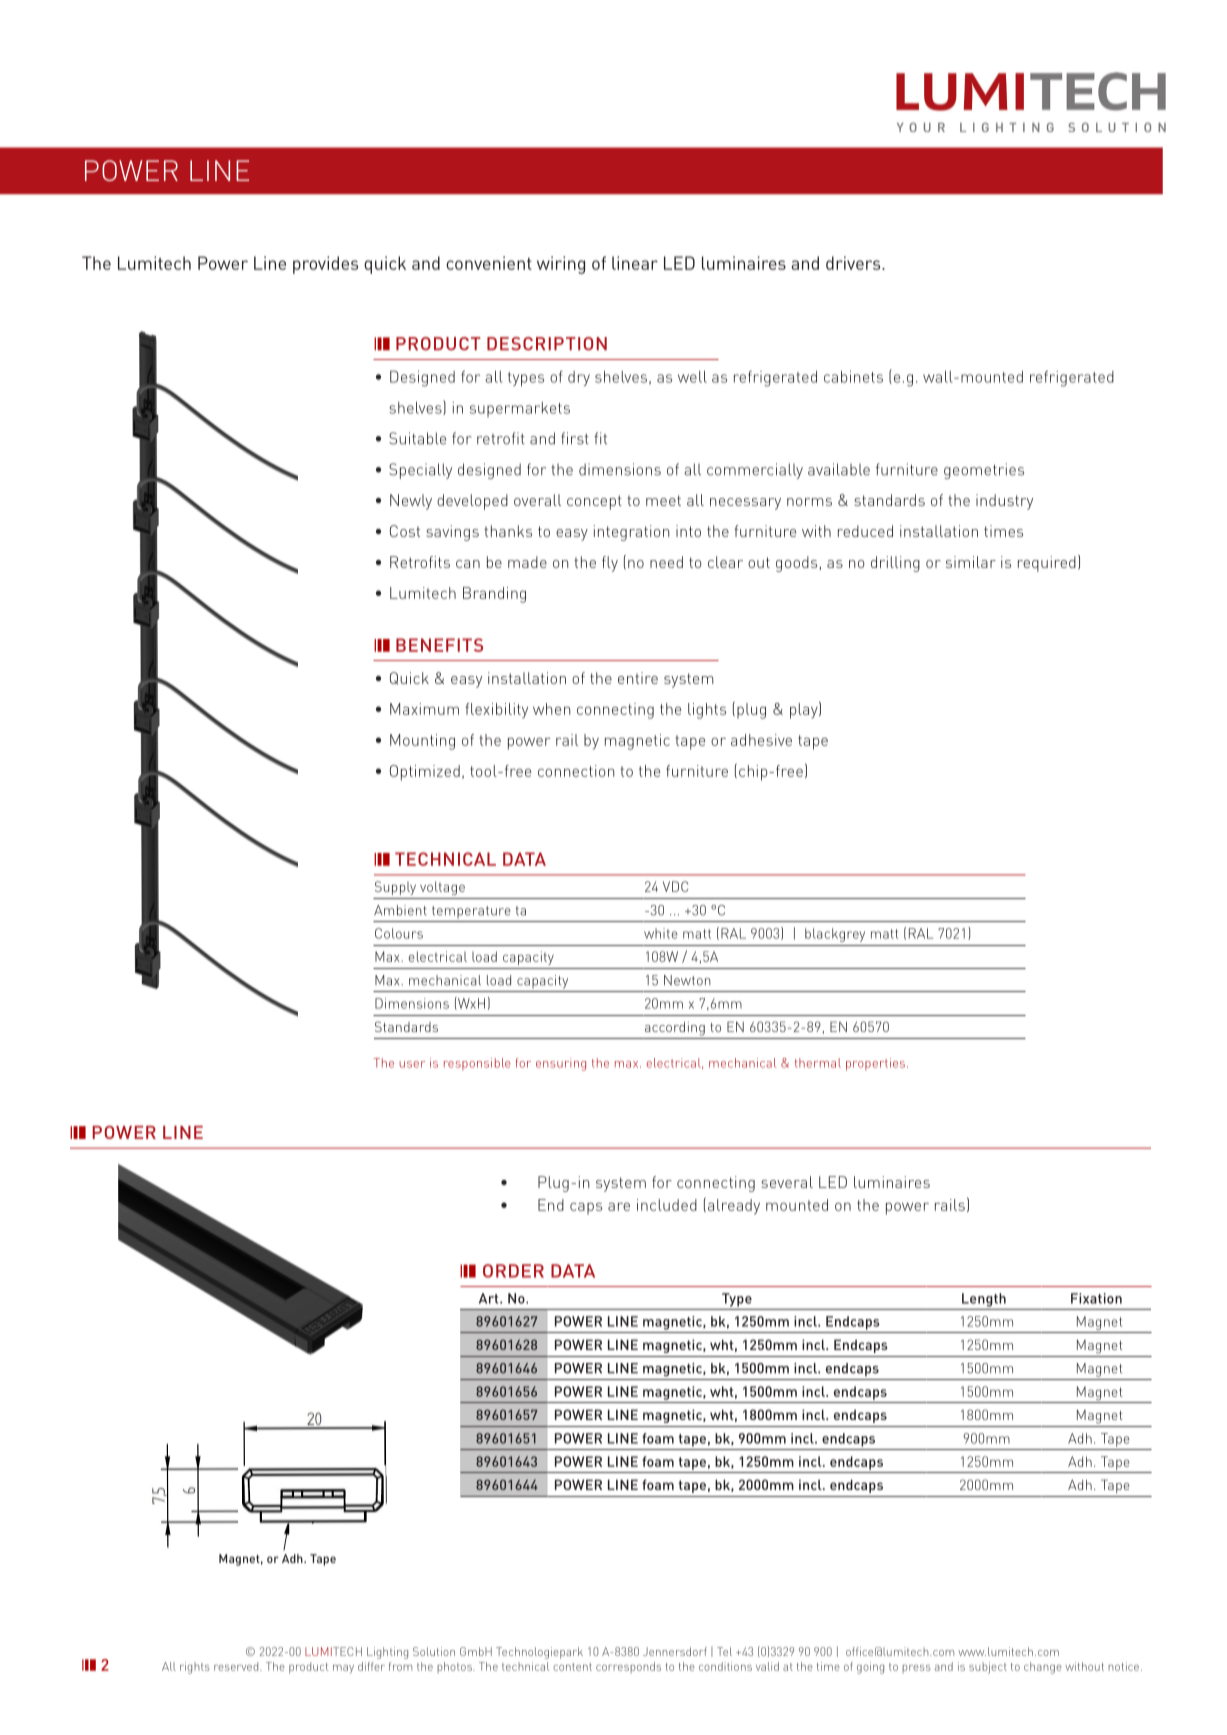 This screenshot has height=1735, width=1227. I want to click on Colours, so click(399, 933).
